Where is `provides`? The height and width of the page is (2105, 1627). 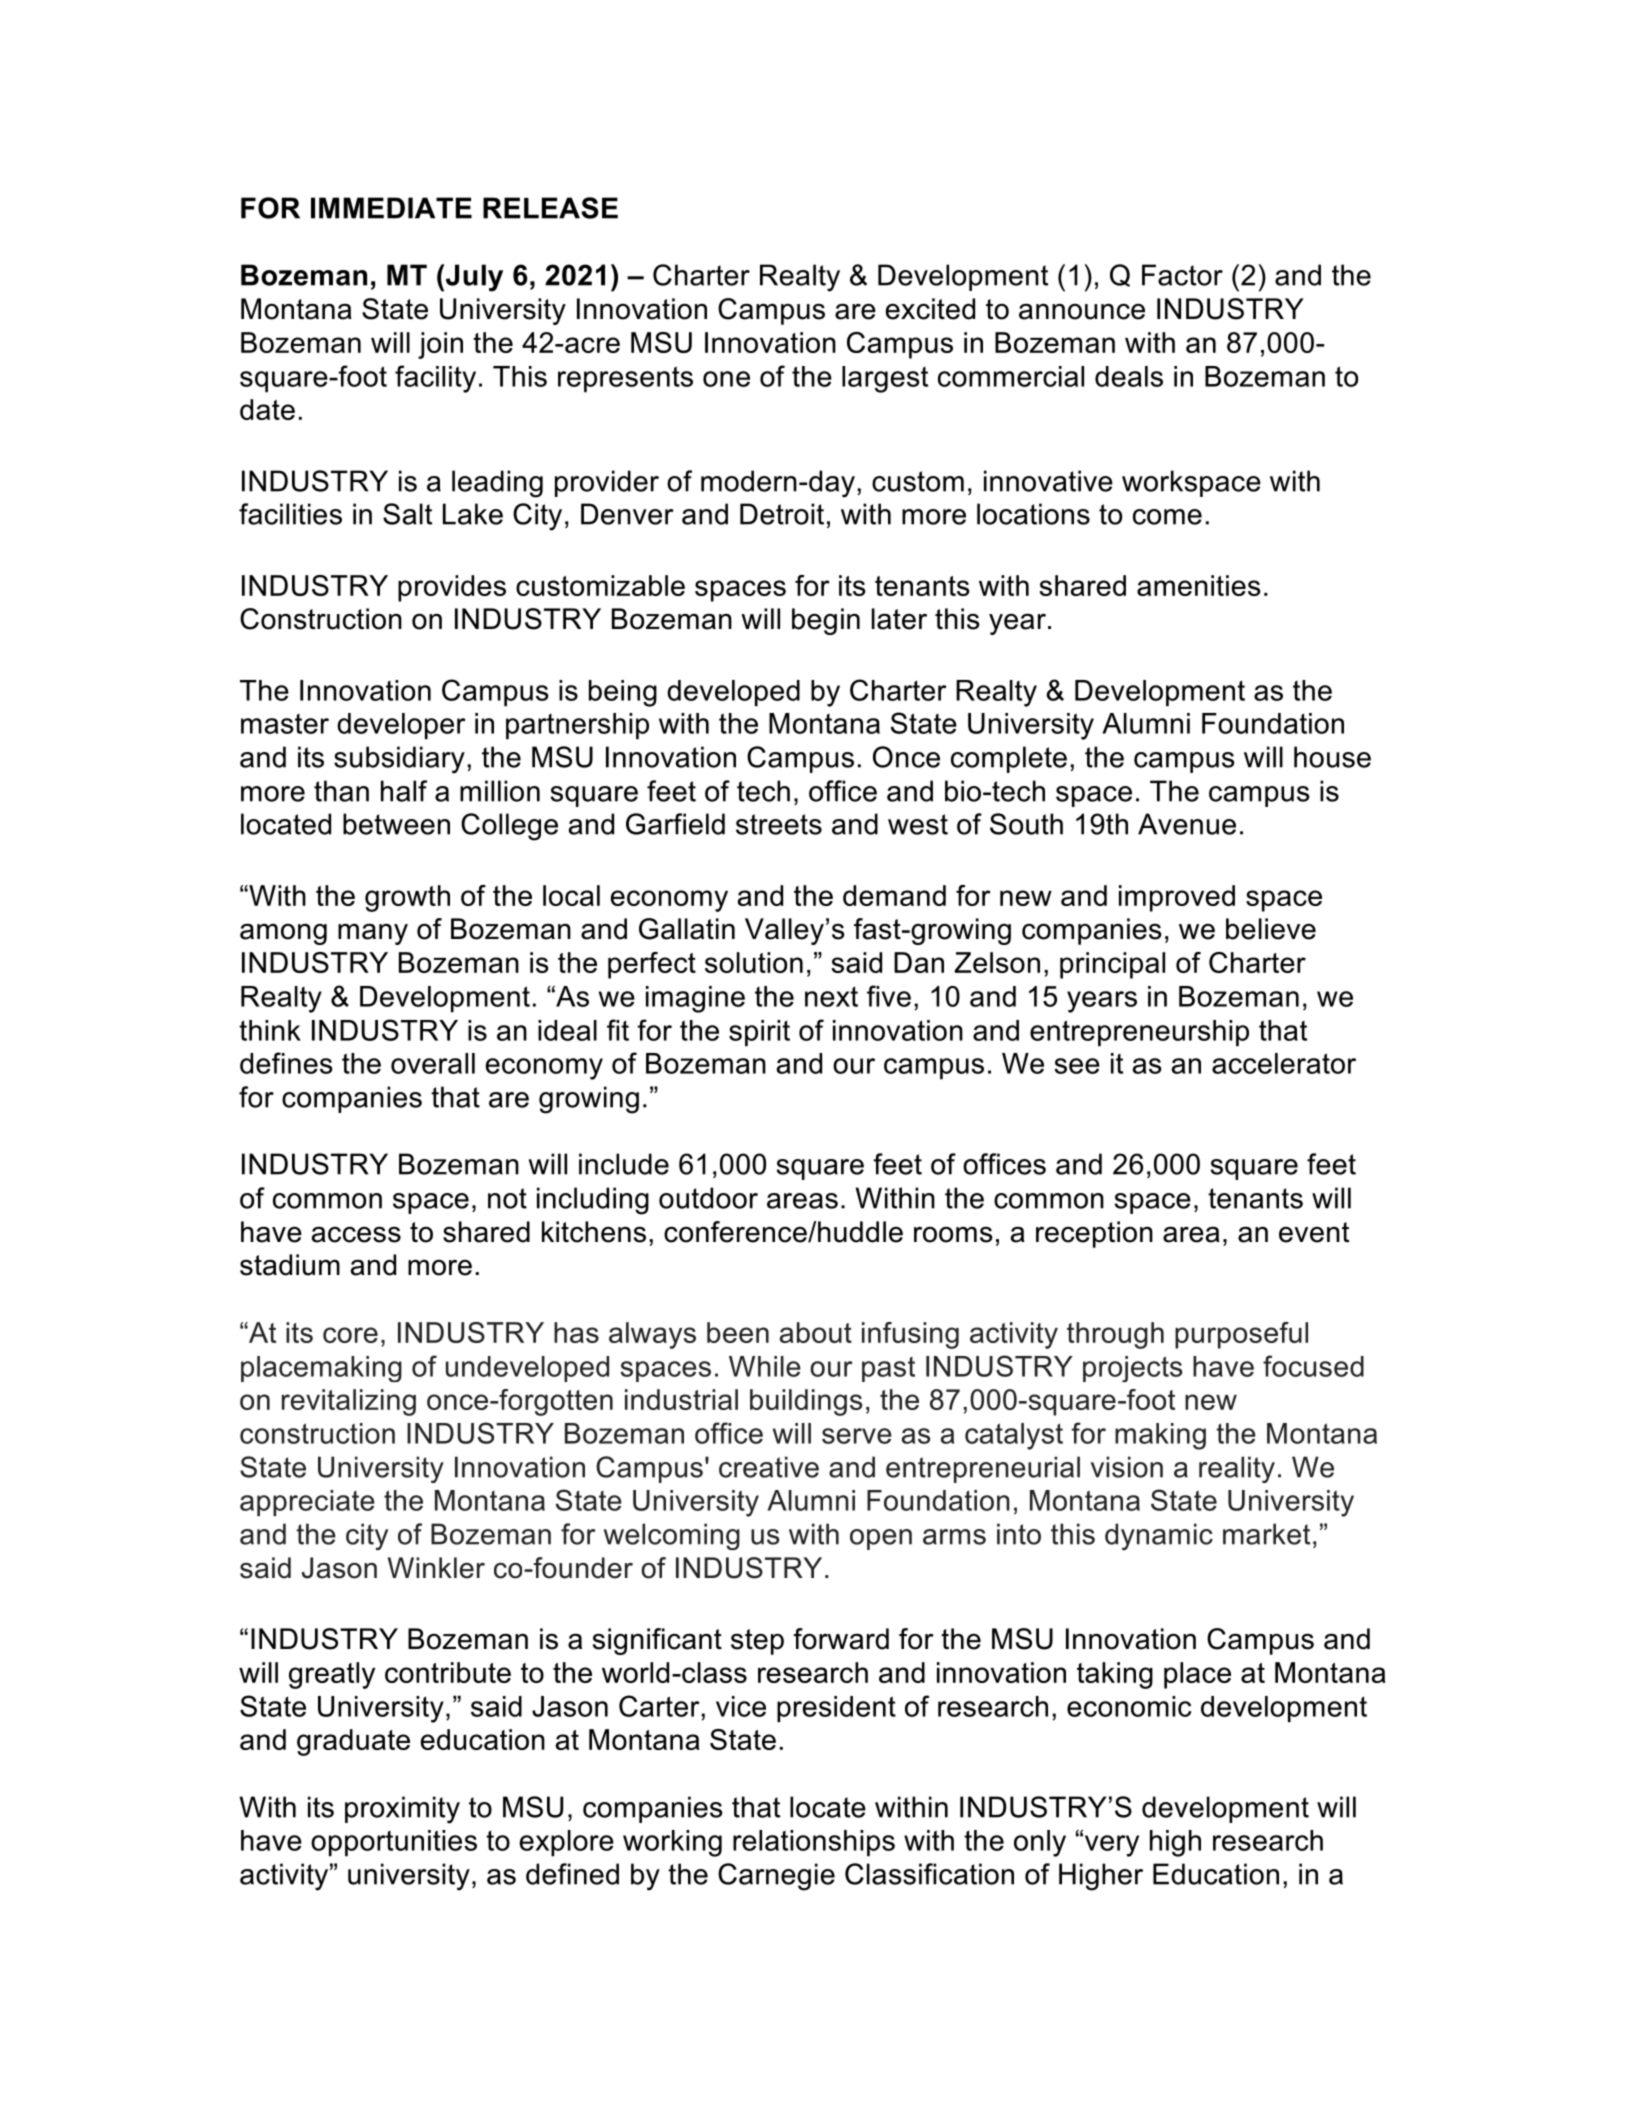 provides is located at coordinates (452, 588).
